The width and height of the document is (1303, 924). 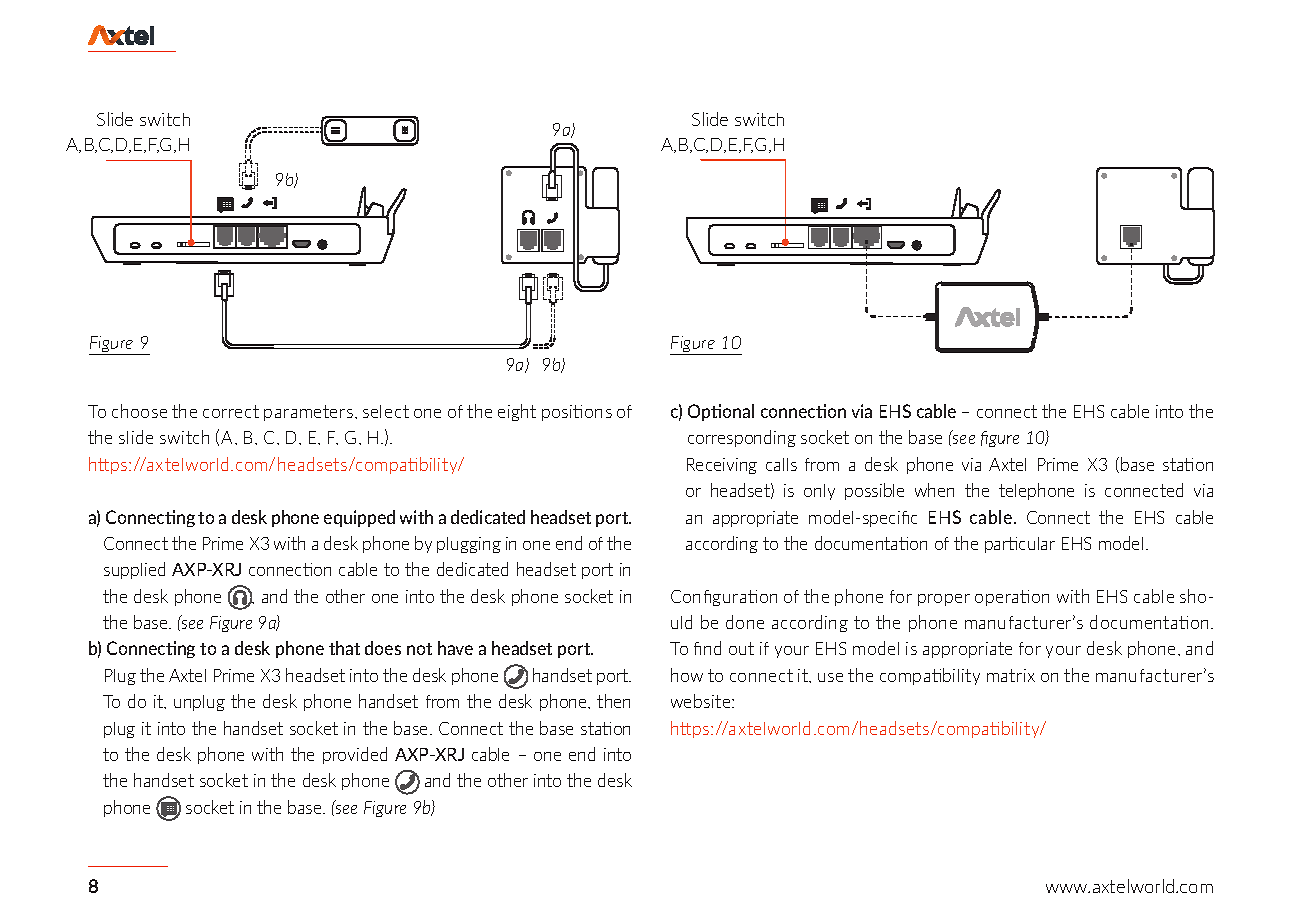 I want to click on proper, so click(x=944, y=600).
